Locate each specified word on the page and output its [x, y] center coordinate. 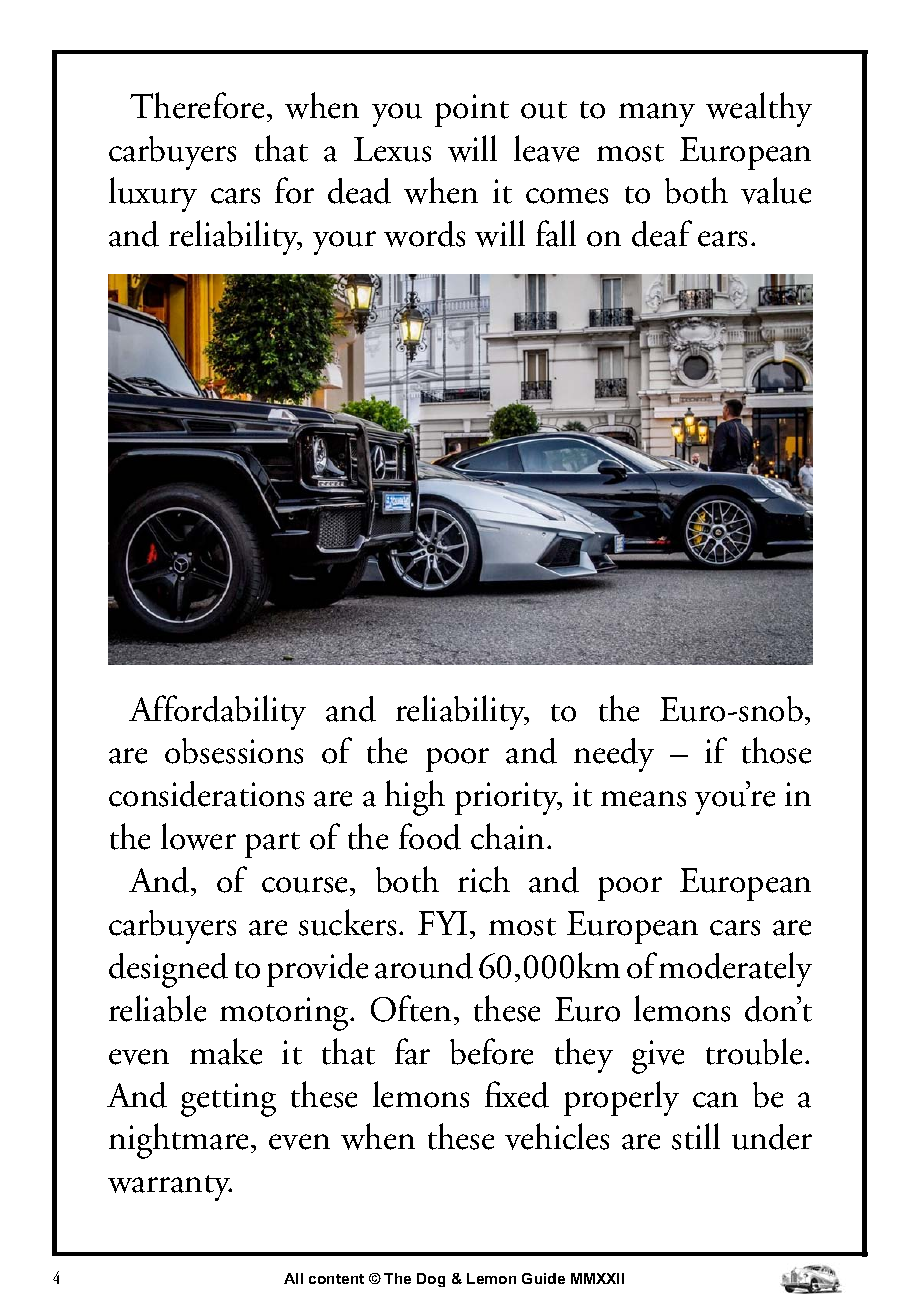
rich [484, 879]
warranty [170, 1188]
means [643, 799]
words [424, 234]
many [657, 115]
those [776, 750]
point [472, 110]
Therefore [197, 105]
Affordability [217, 712]
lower [198, 836]
